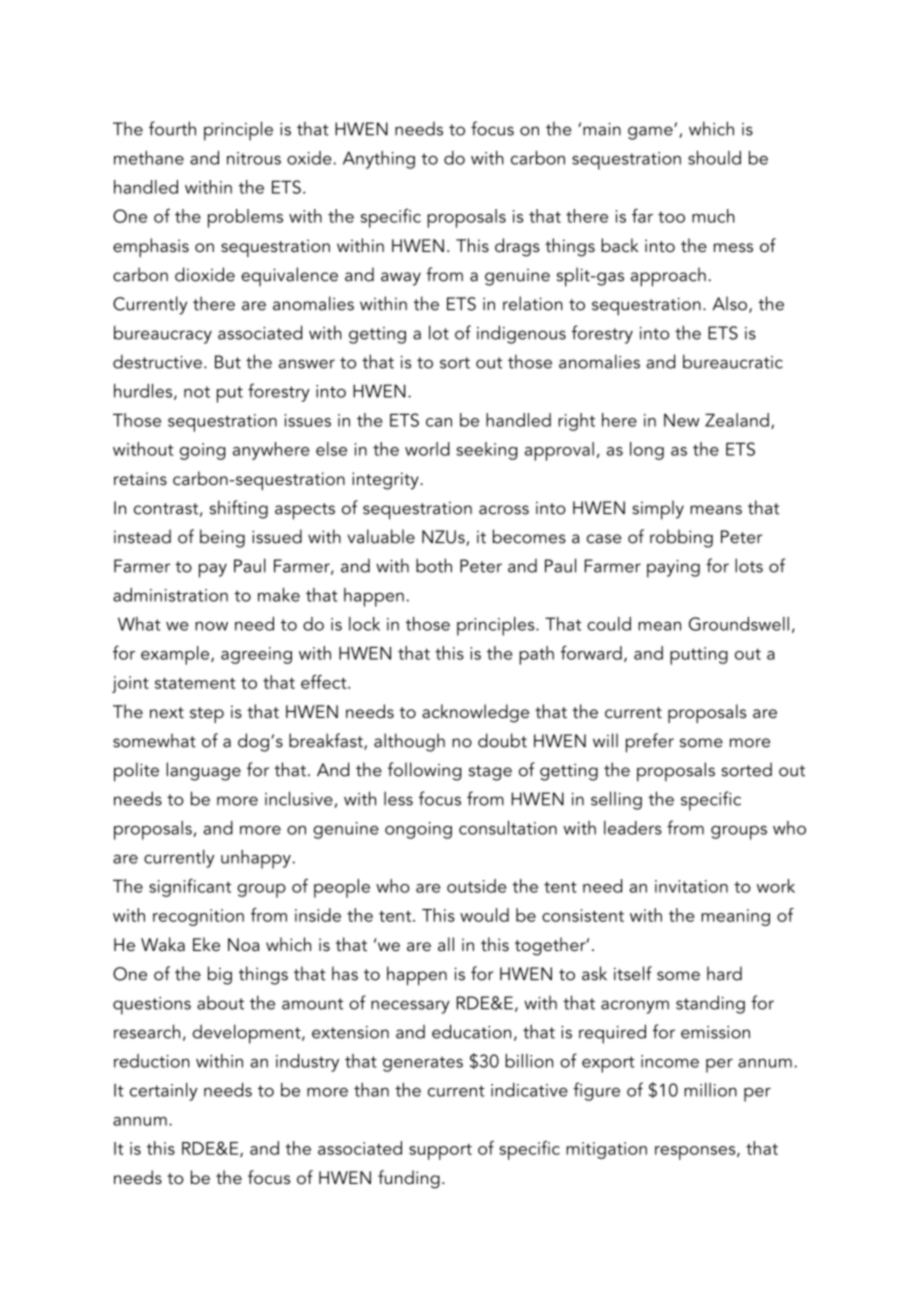  What do you see at coordinates (699, 656) in the screenshot?
I see `putting` at bounding box center [699, 656].
